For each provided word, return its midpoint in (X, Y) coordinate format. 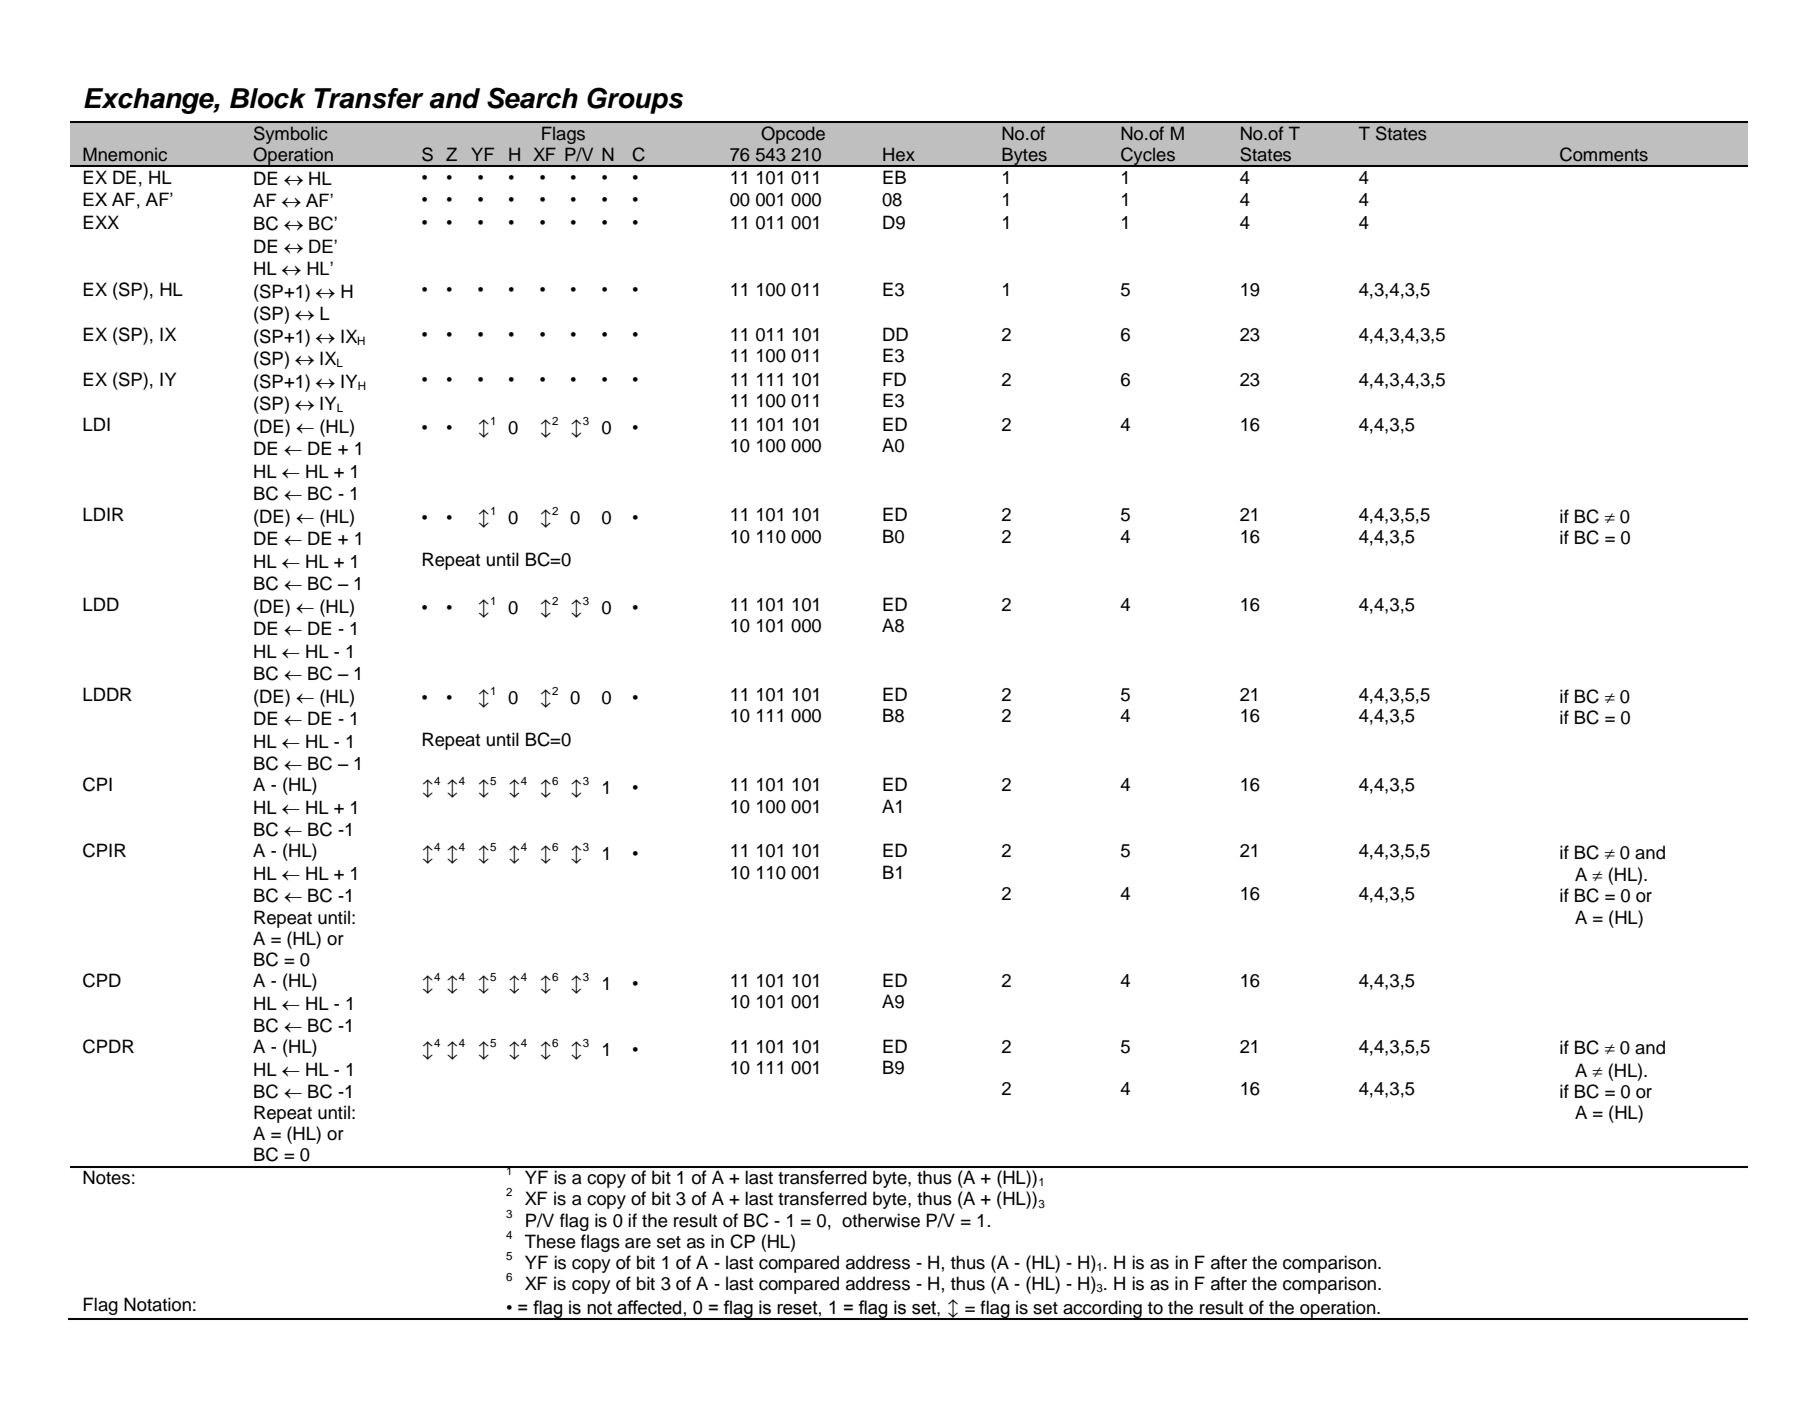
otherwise (881, 1220)
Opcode (793, 135)
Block (268, 98)
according (1102, 1310)
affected (649, 1307)
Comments (1604, 154)
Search (532, 98)
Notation (157, 1304)
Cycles (1148, 157)
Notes (106, 1177)
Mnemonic (125, 154)
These (550, 1241)
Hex (899, 154)
